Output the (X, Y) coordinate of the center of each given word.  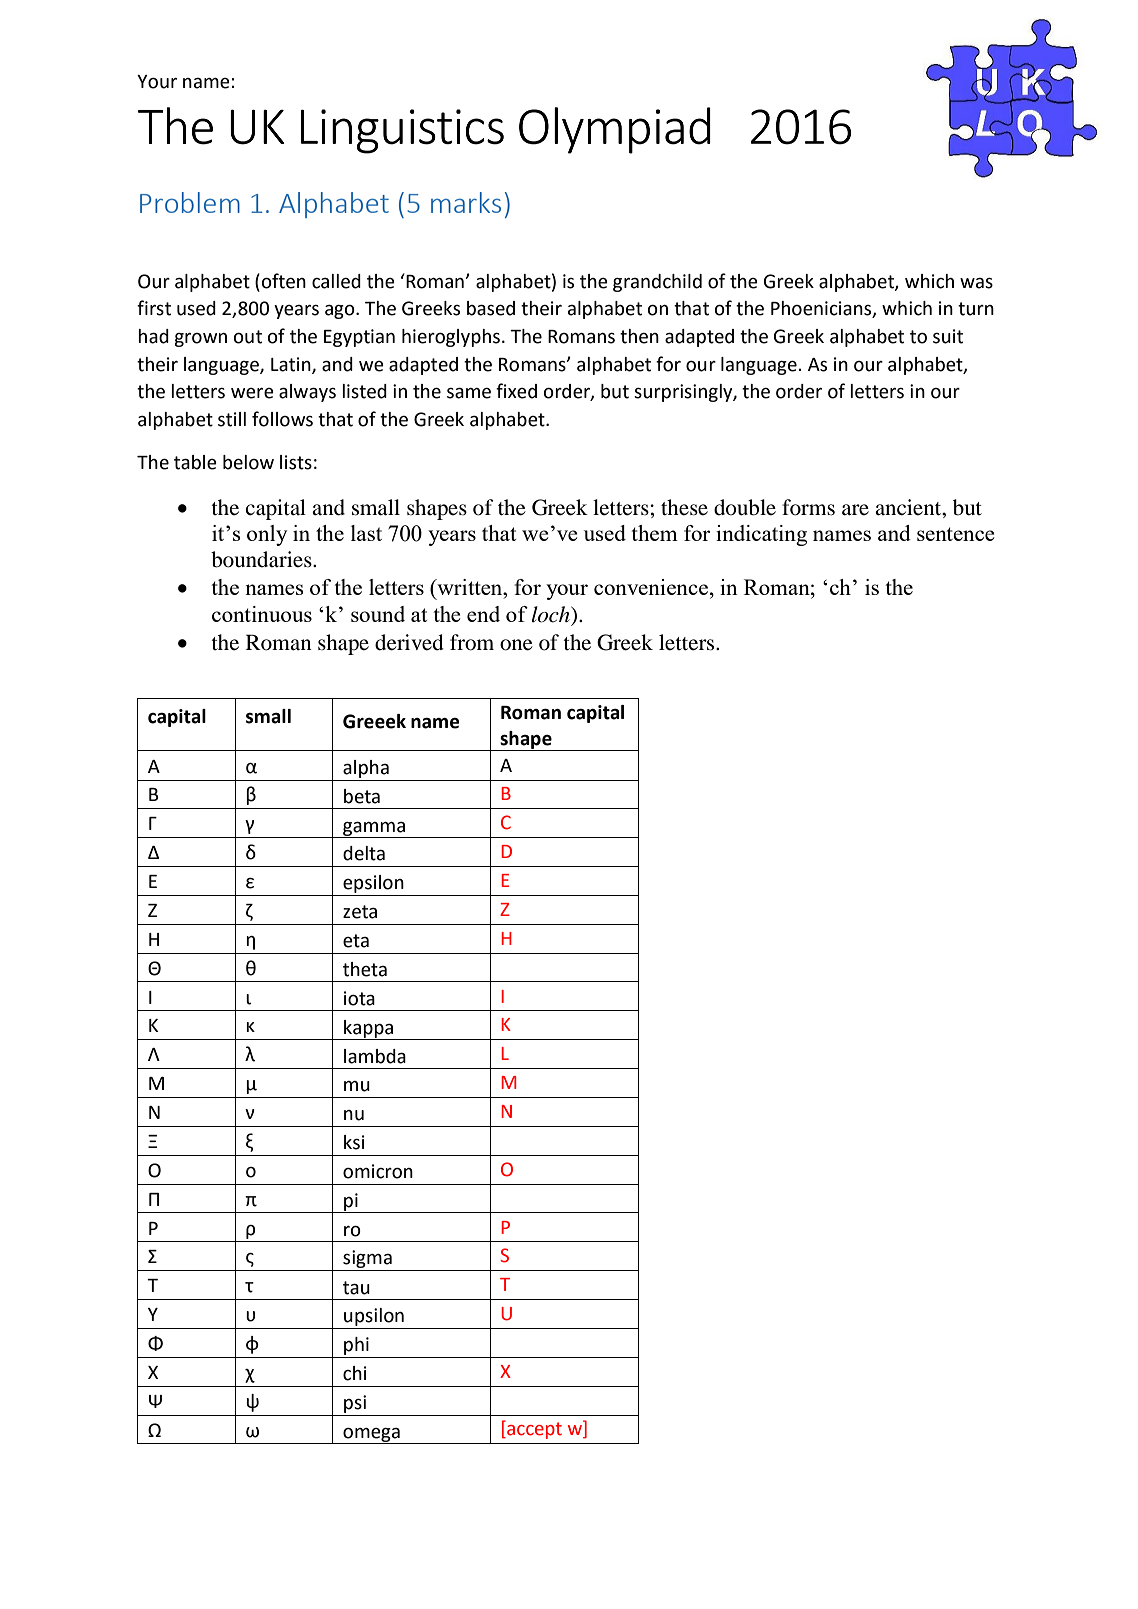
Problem (190, 202)
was (976, 283)
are (855, 510)
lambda (375, 1056)
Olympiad (615, 130)
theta (365, 969)
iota (359, 998)
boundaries (262, 559)
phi (356, 1346)
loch (552, 614)
